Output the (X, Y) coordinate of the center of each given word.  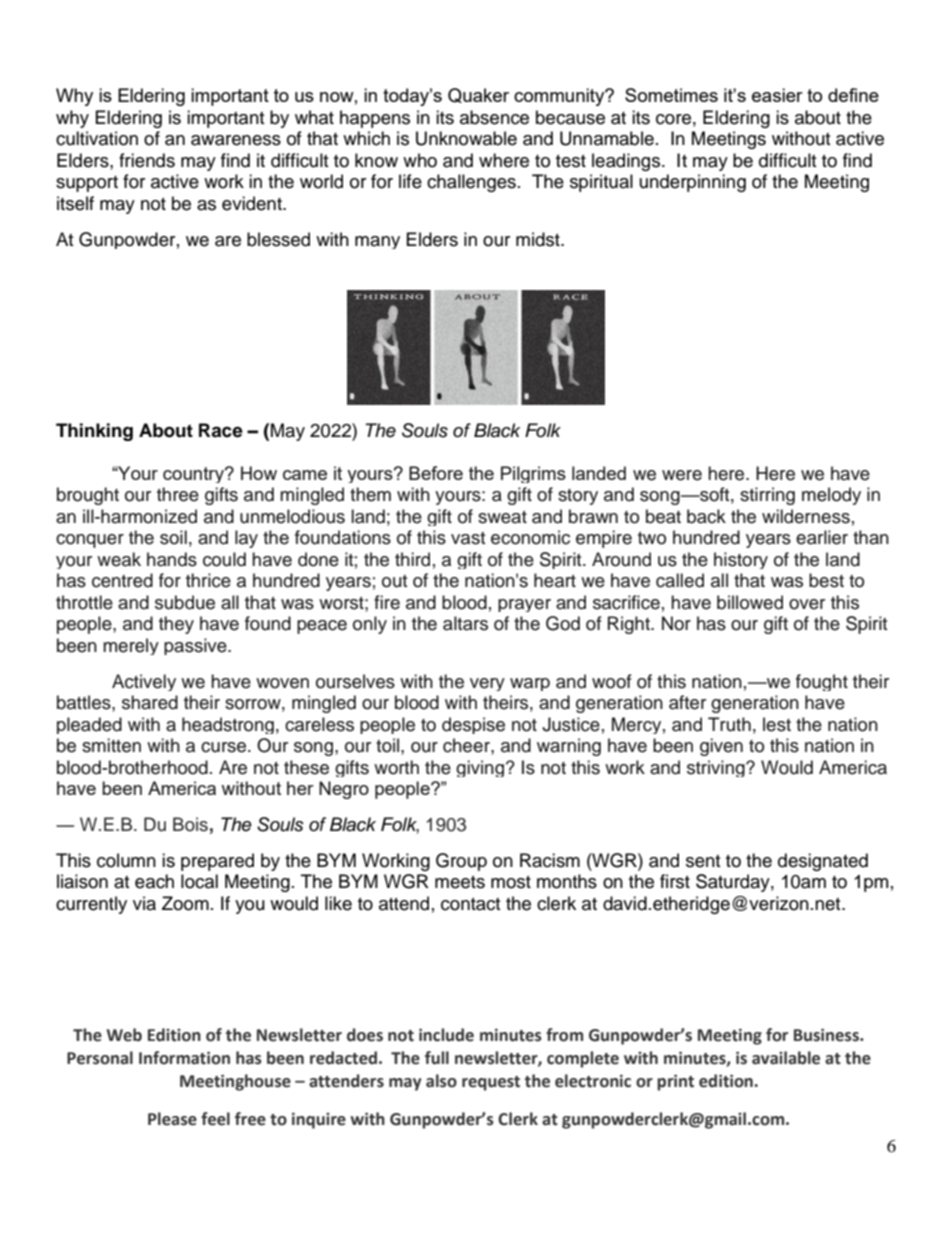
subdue (185, 602)
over (807, 604)
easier (777, 95)
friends (147, 160)
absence (494, 117)
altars (465, 623)
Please (172, 1119)
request (491, 1083)
